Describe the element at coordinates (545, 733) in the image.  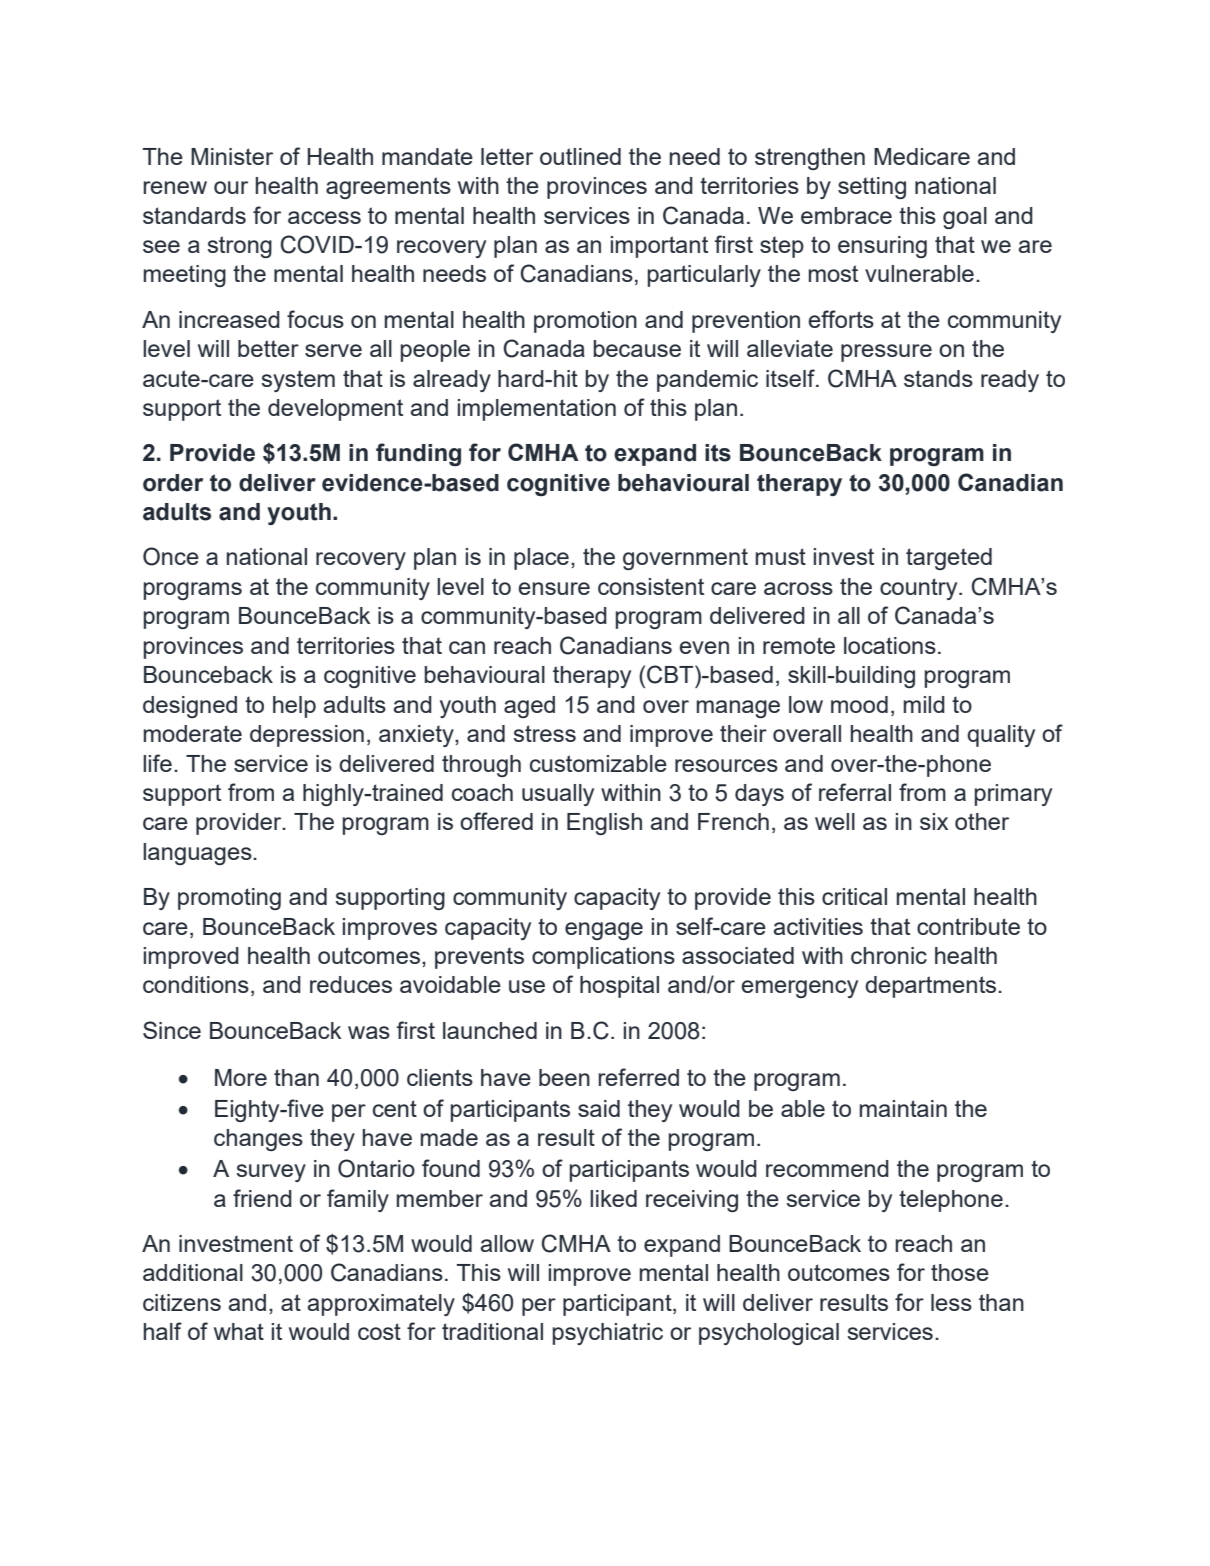
I see `stress` at that location.
